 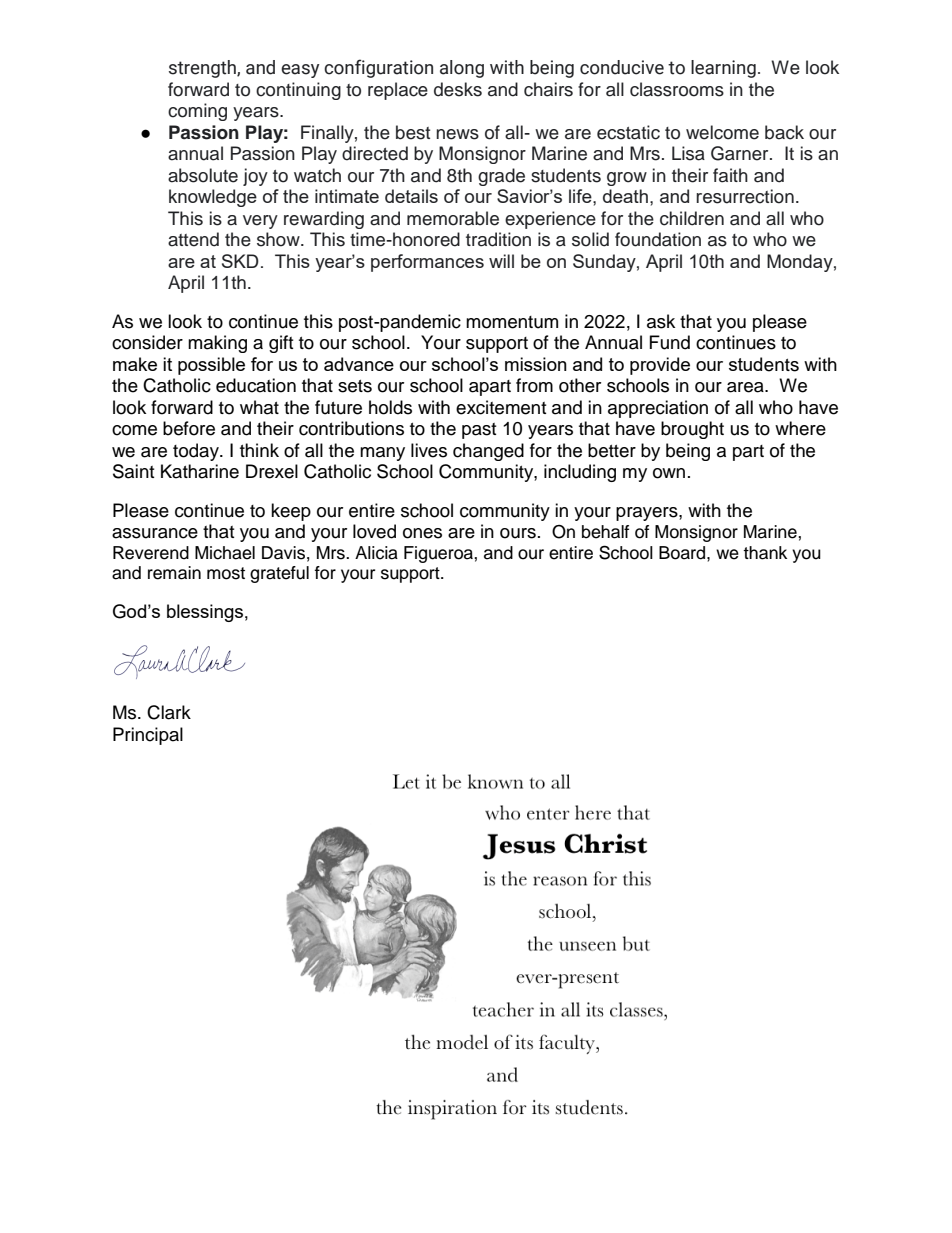 What do you see at coordinates (203, 69) in the image?
I see `strength` at bounding box center [203, 69].
